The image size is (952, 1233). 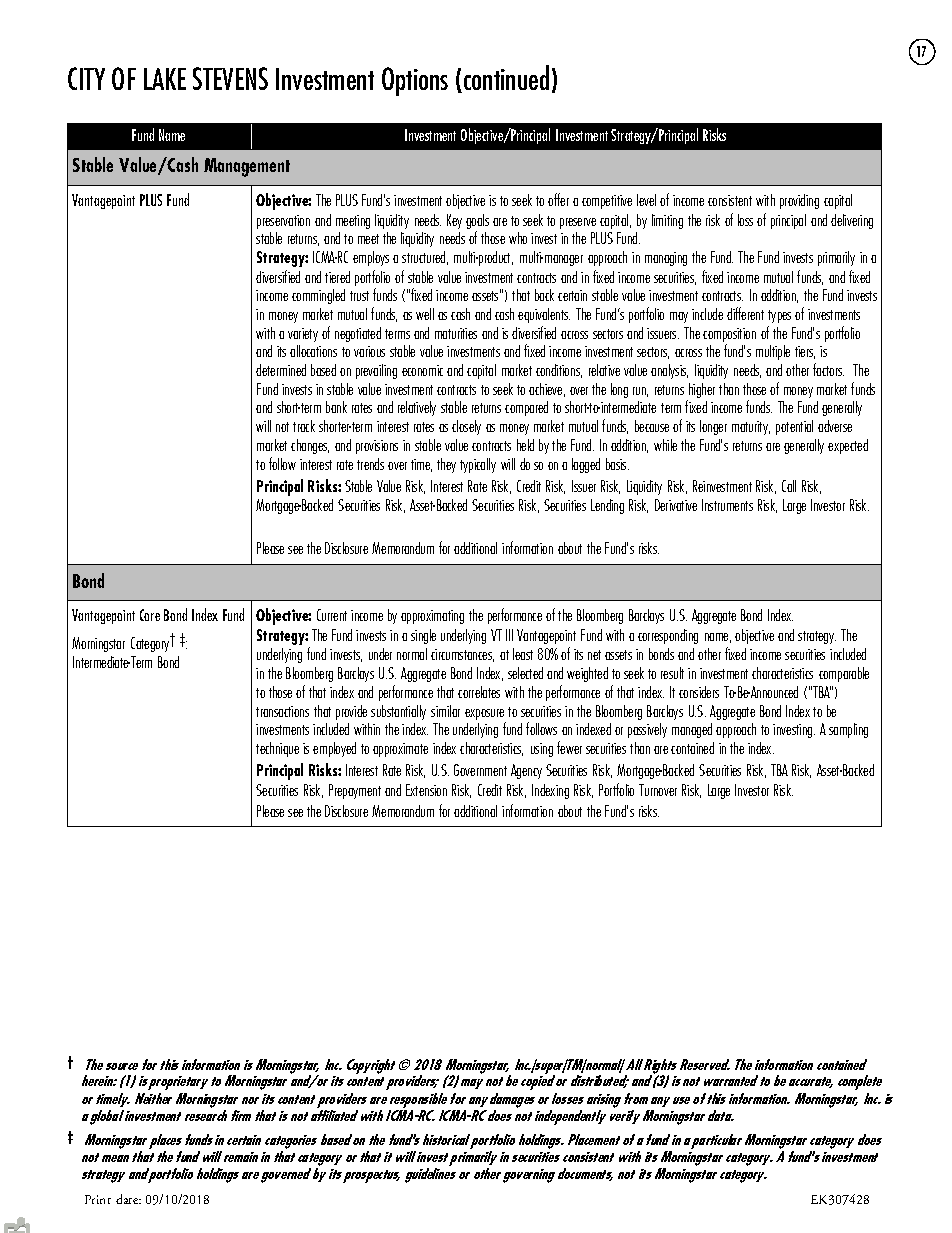 I want to click on Core, so click(x=150, y=615).
